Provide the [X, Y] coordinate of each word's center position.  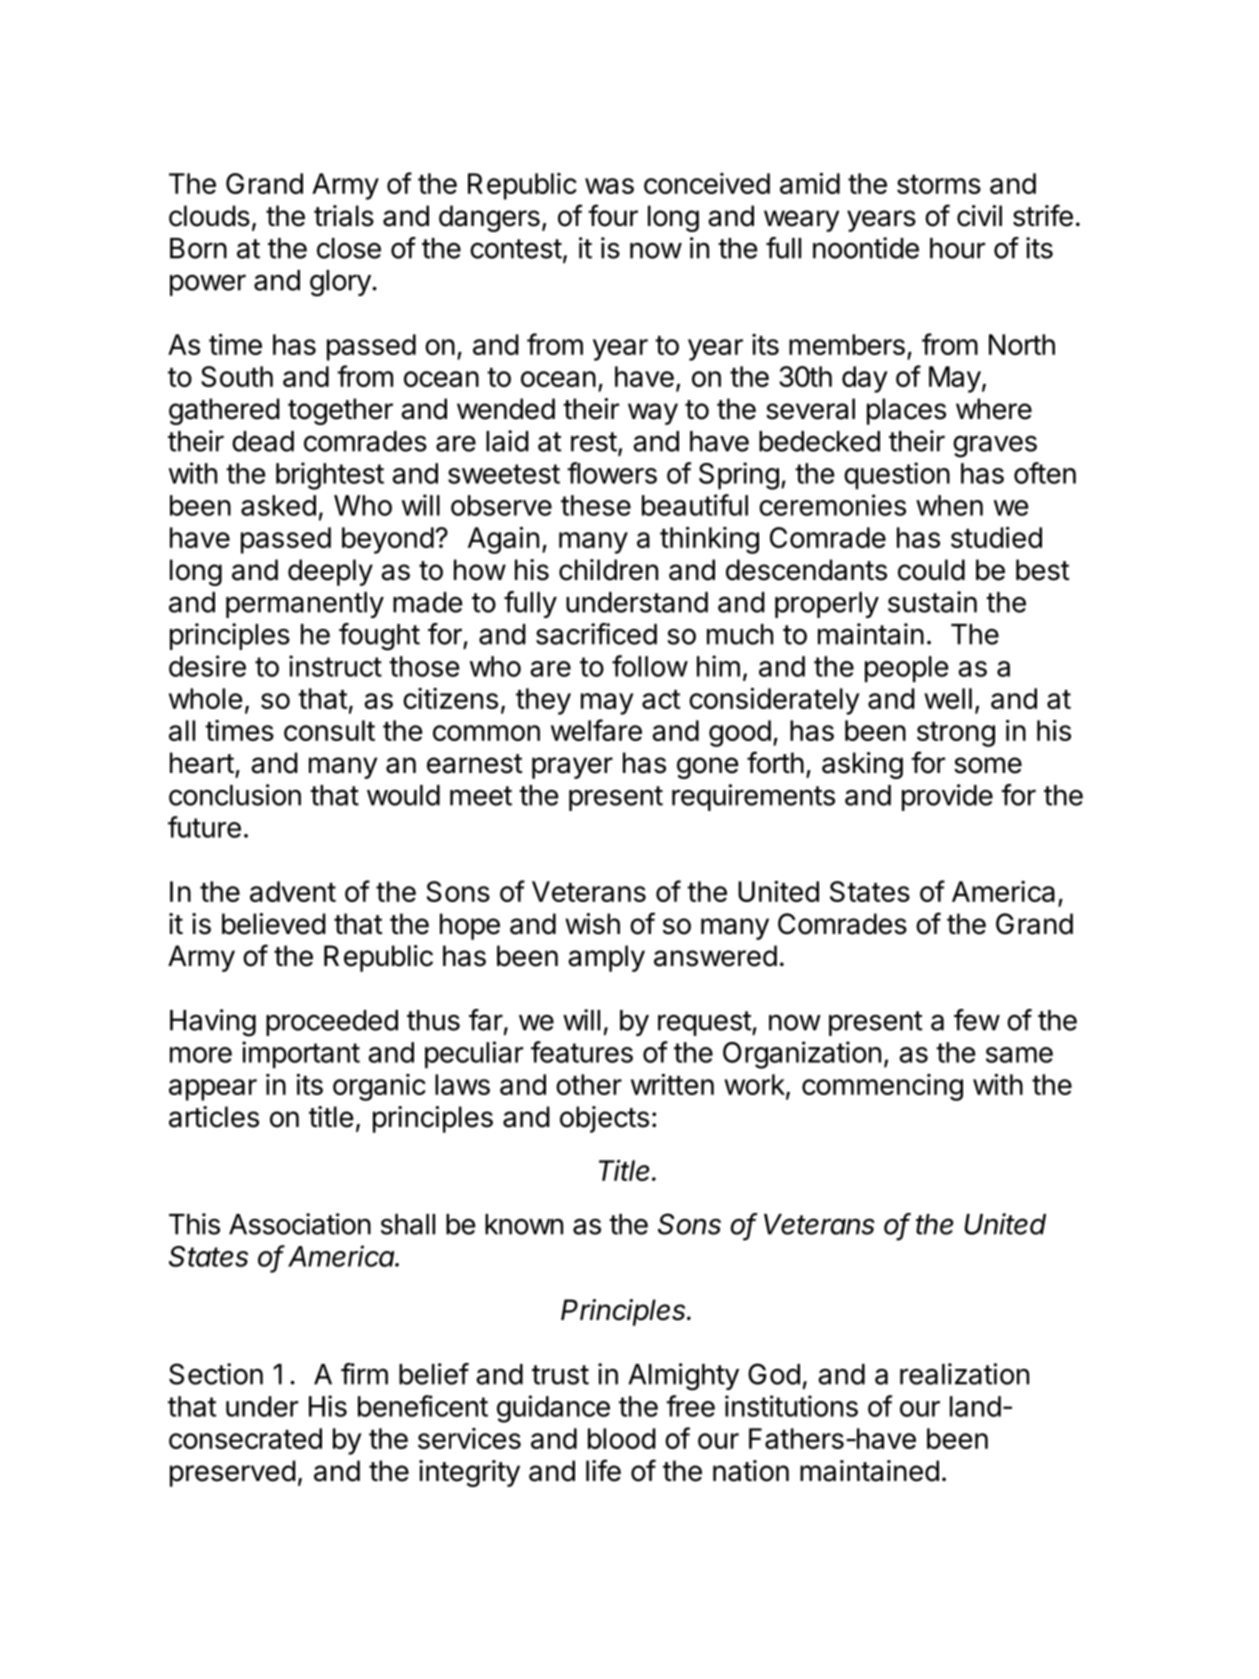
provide [947, 797]
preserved [233, 1473]
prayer [572, 768]
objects [604, 1119]
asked [278, 505]
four [613, 215]
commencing [882, 1087]
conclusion [235, 795]
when [949, 505]
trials [344, 216]
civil [979, 216]
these [596, 505]
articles [214, 1117]
